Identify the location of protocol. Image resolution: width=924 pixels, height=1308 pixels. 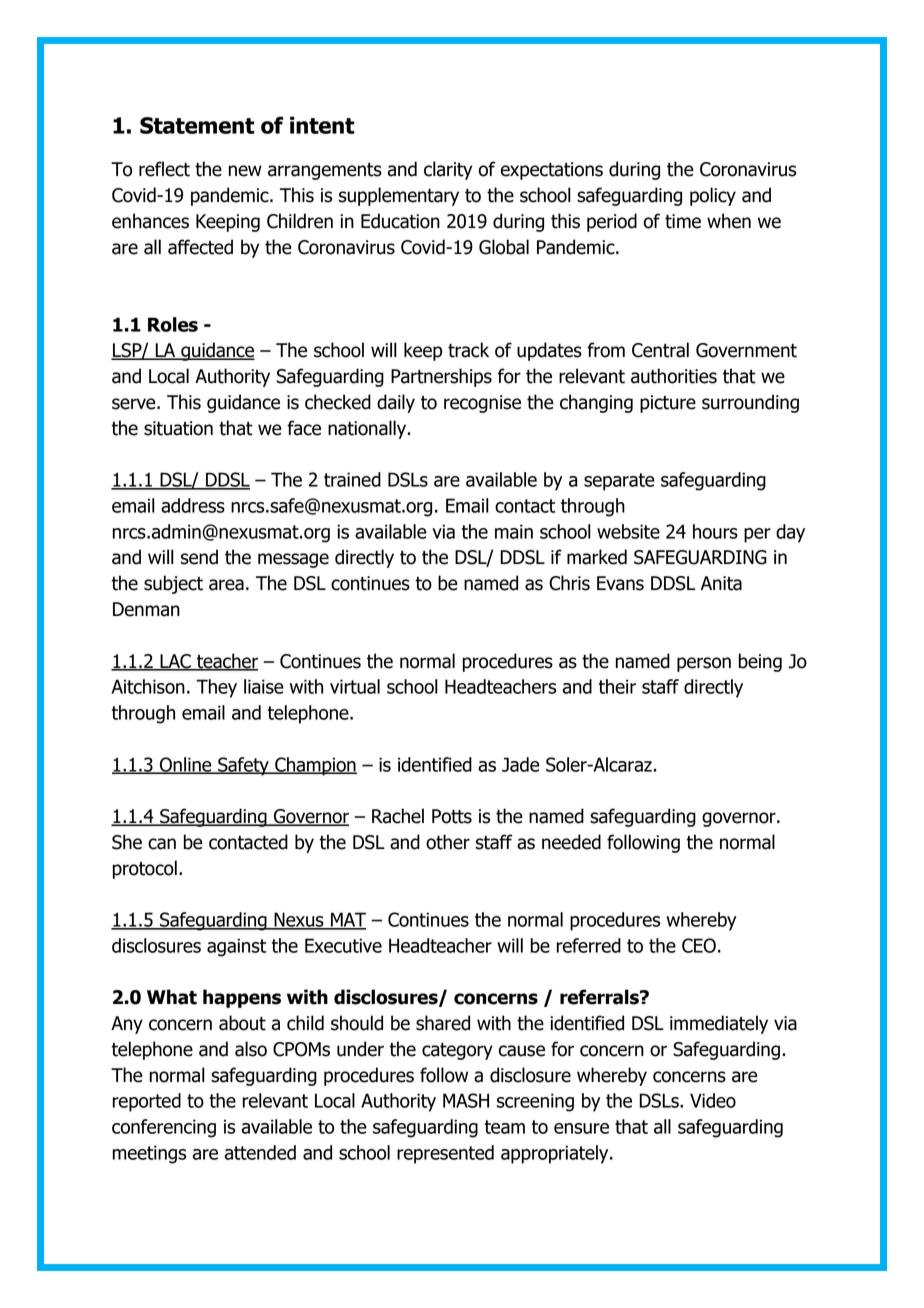
(145, 869).
